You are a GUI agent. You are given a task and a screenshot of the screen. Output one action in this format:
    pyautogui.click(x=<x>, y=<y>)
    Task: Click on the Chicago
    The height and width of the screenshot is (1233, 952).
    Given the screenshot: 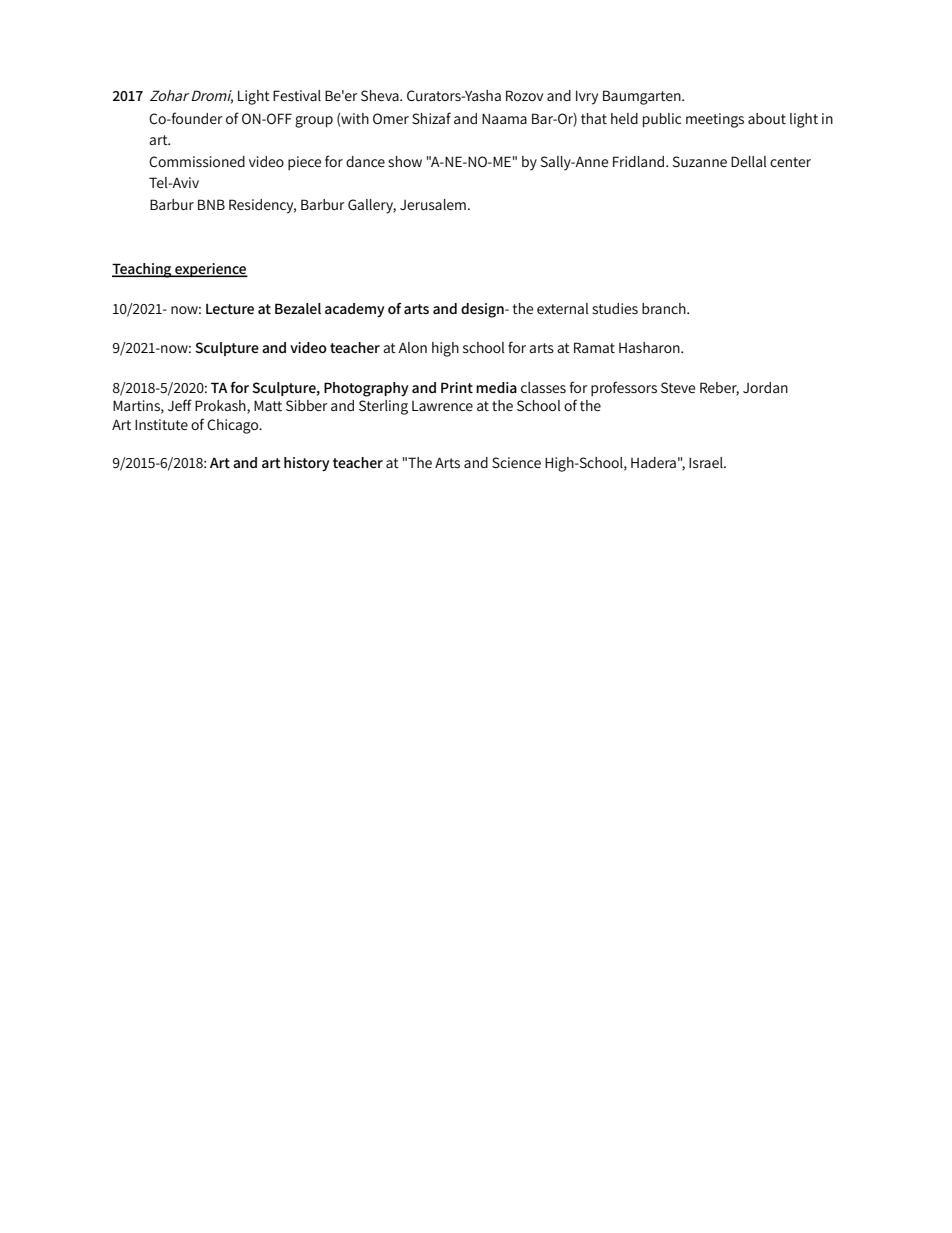 What is the action you would take?
    pyautogui.click(x=234, y=426)
